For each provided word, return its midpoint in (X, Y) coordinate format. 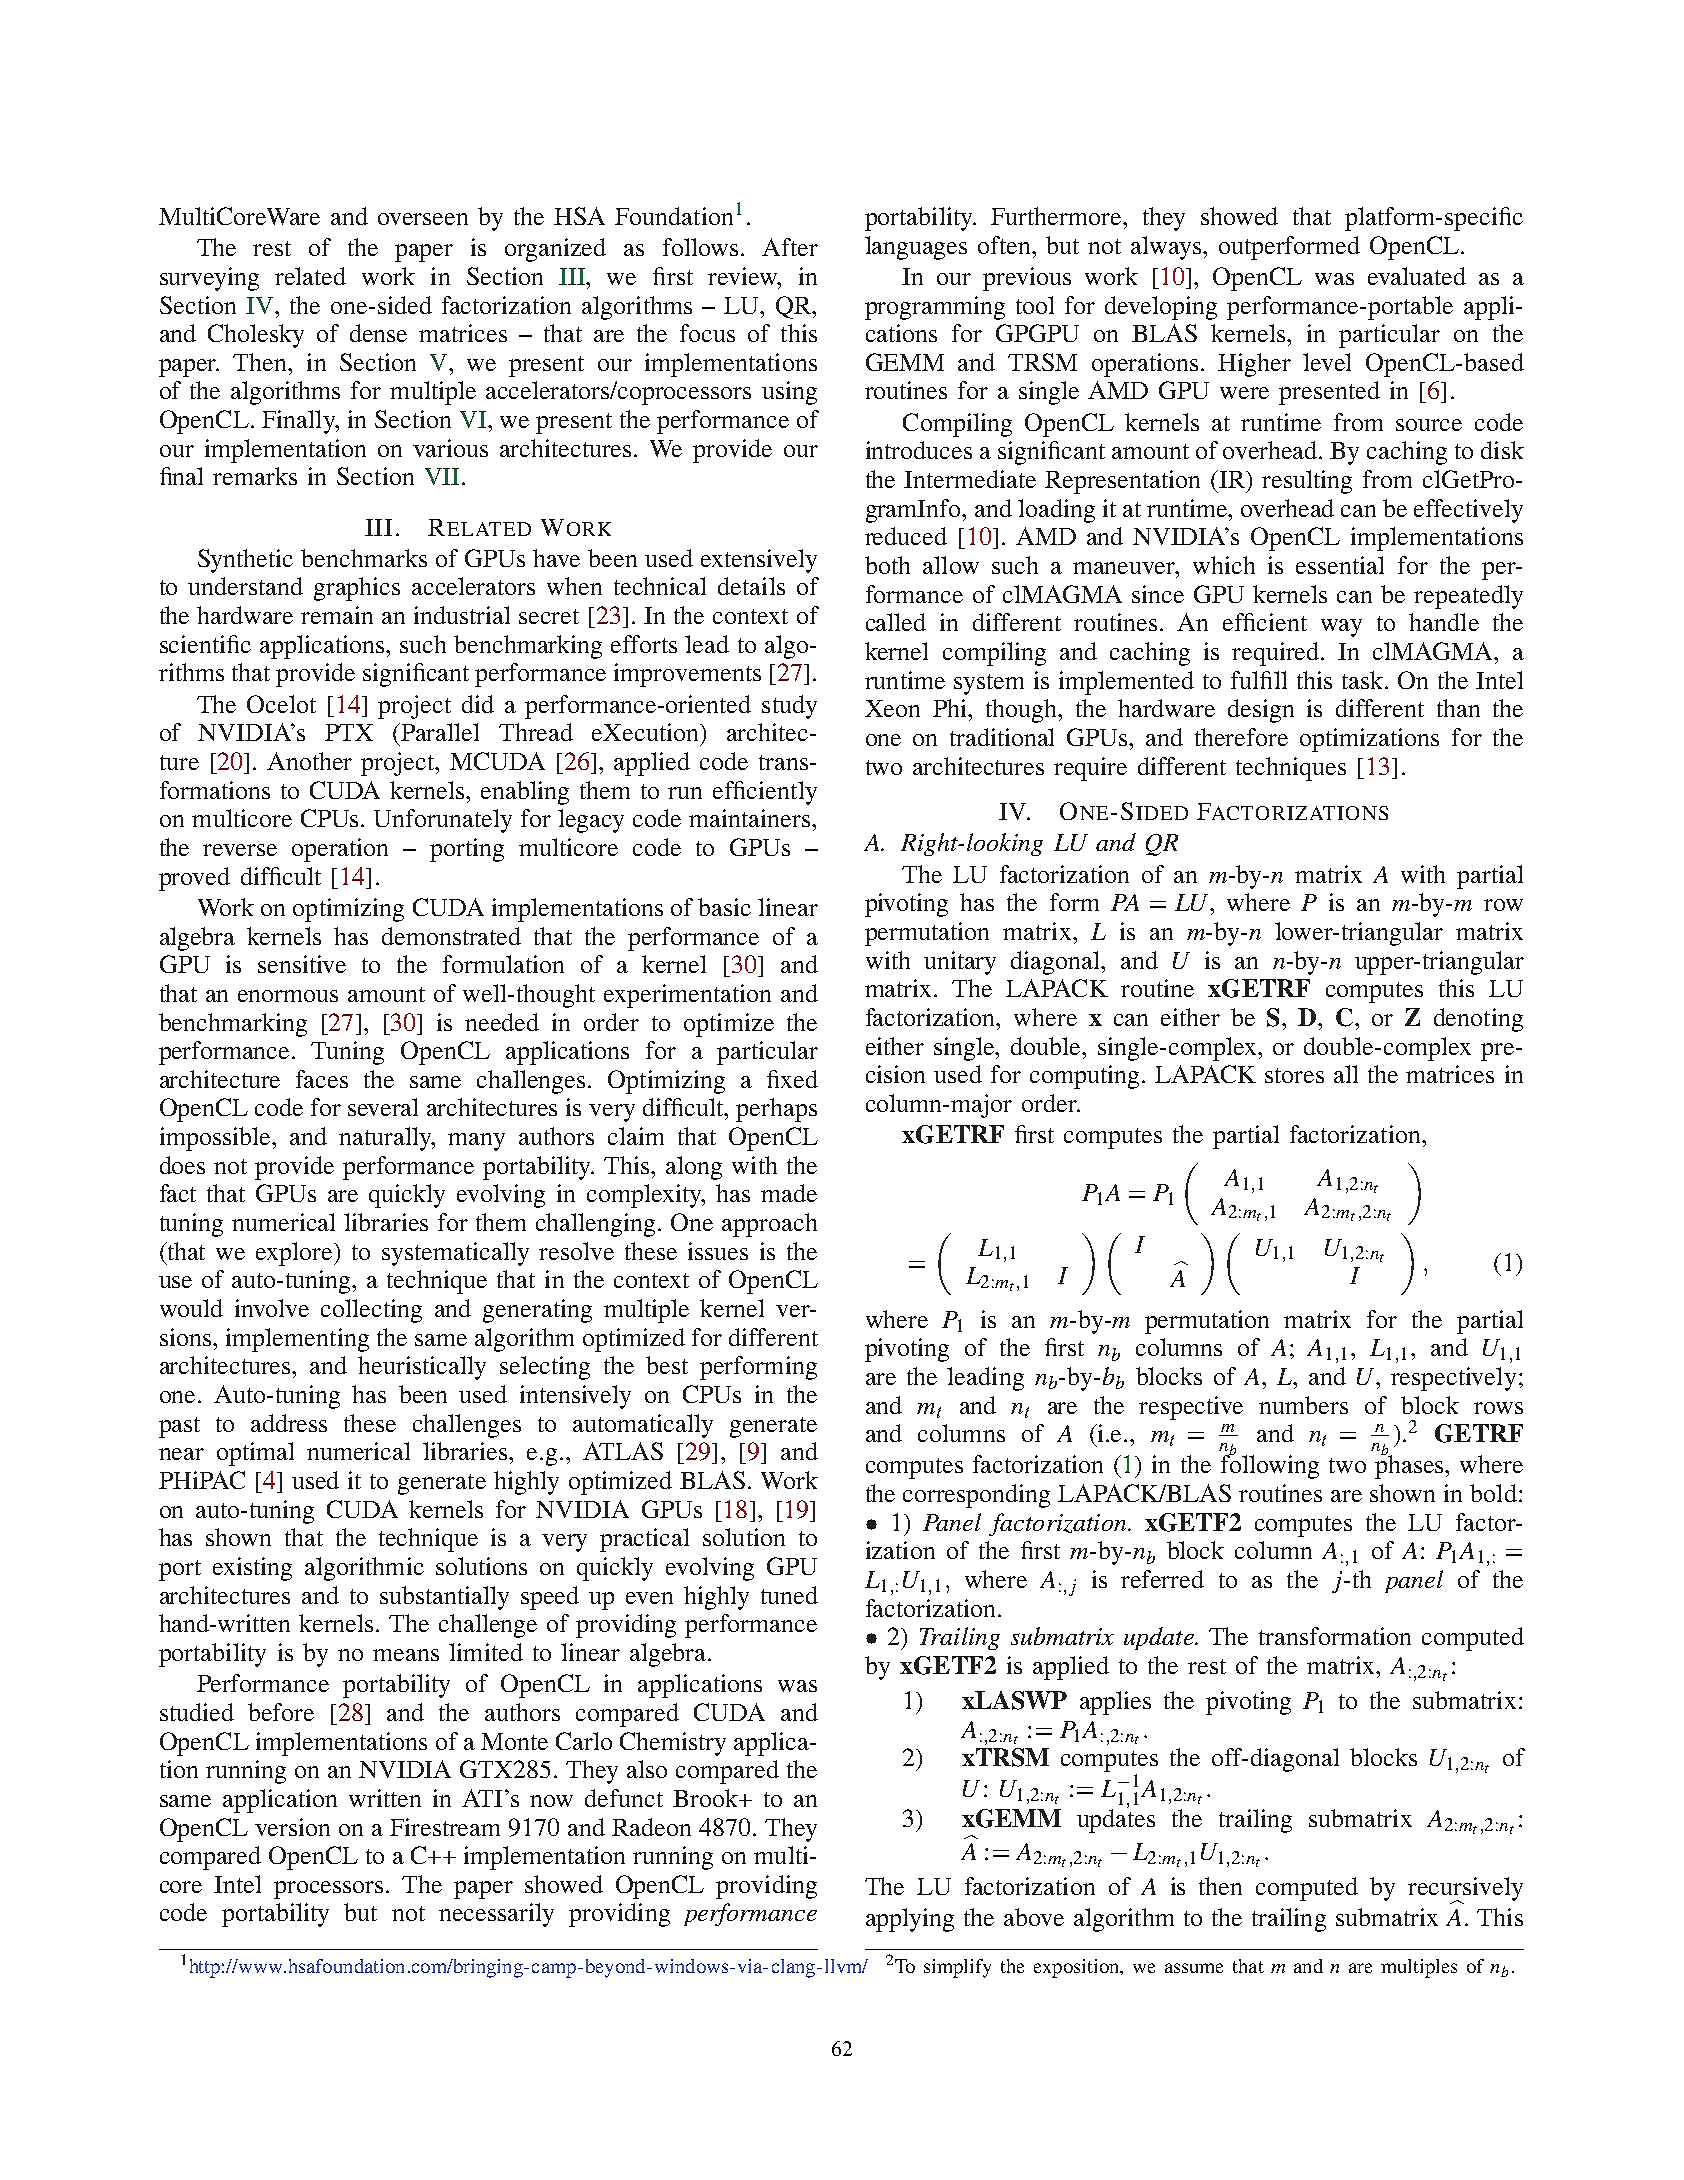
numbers (1303, 1405)
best (667, 1365)
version (292, 1827)
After (790, 247)
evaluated (1417, 276)
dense (378, 333)
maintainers (751, 818)
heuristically (422, 1368)
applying (910, 1920)
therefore (1241, 737)
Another (309, 761)
